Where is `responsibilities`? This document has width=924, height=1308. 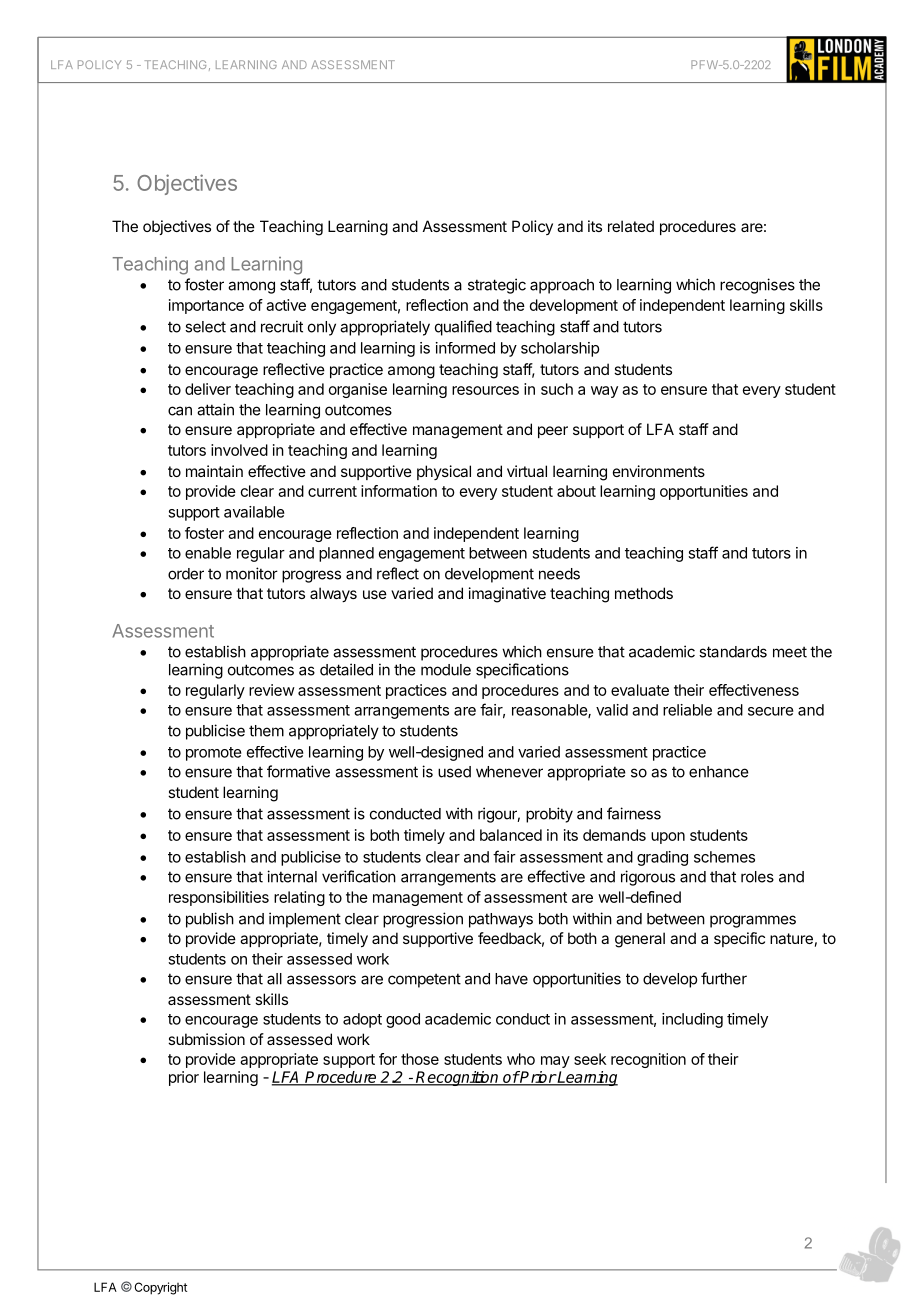 responsibilities is located at coordinates (219, 898).
